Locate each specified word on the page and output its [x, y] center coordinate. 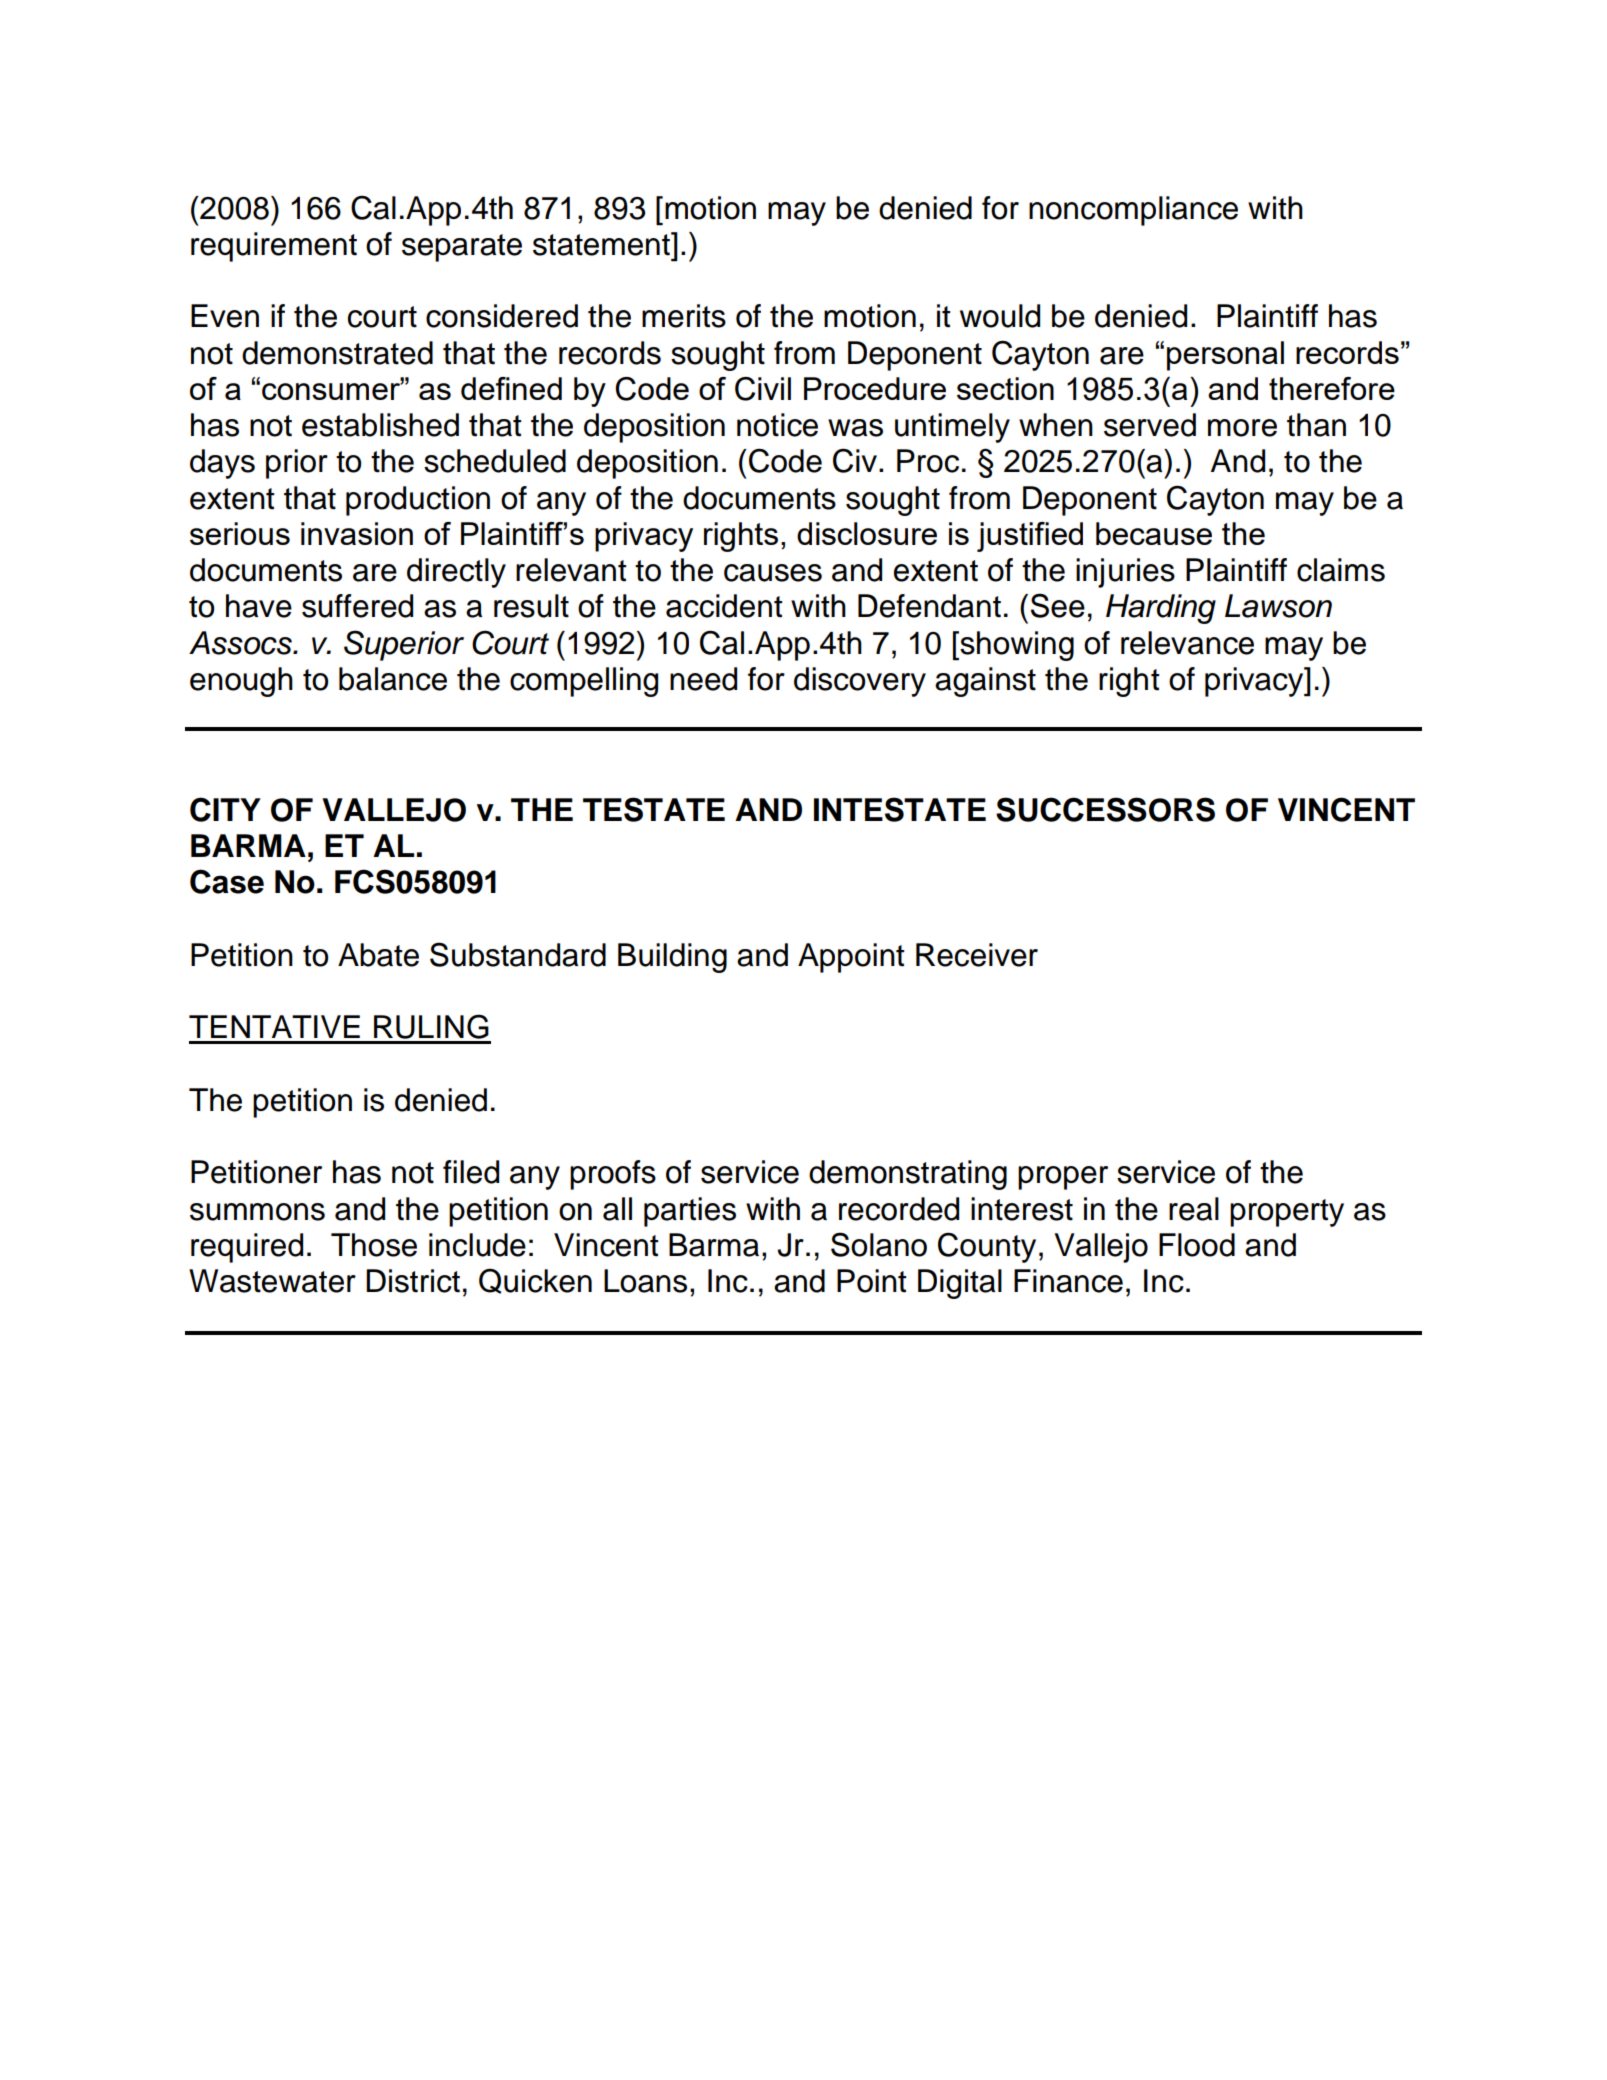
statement [602, 244]
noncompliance [1133, 211]
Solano [879, 1244]
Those [374, 1245]
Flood [1197, 1245]
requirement [274, 247]
